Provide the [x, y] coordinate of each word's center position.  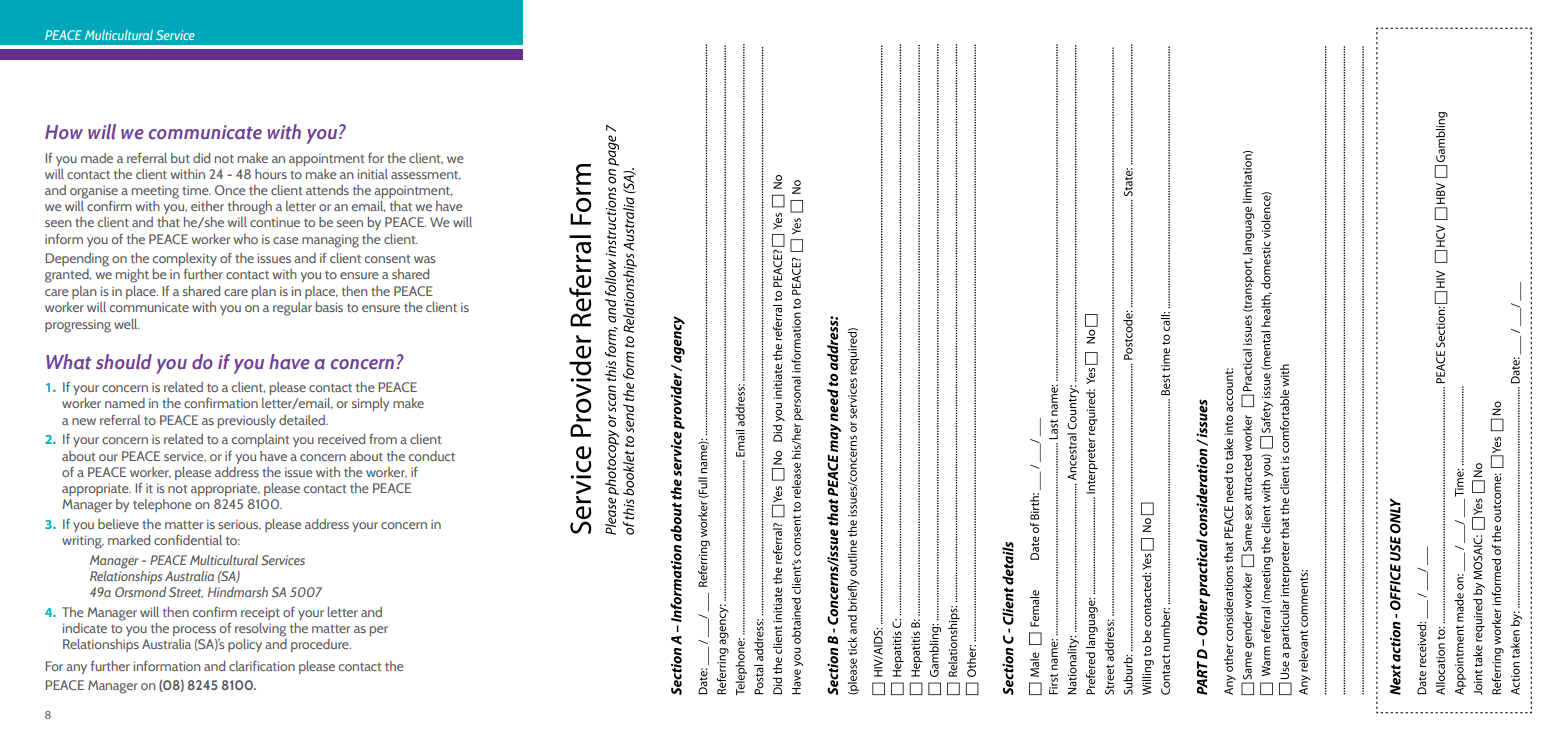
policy [245, 645]
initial [373, 174]
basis [329, 307]
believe [118, 524]
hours [271, 174]
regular [292, 309]
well [127, 324]
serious [239, 524]
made [97, 158]
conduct [432, 456]
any [76, 669]
